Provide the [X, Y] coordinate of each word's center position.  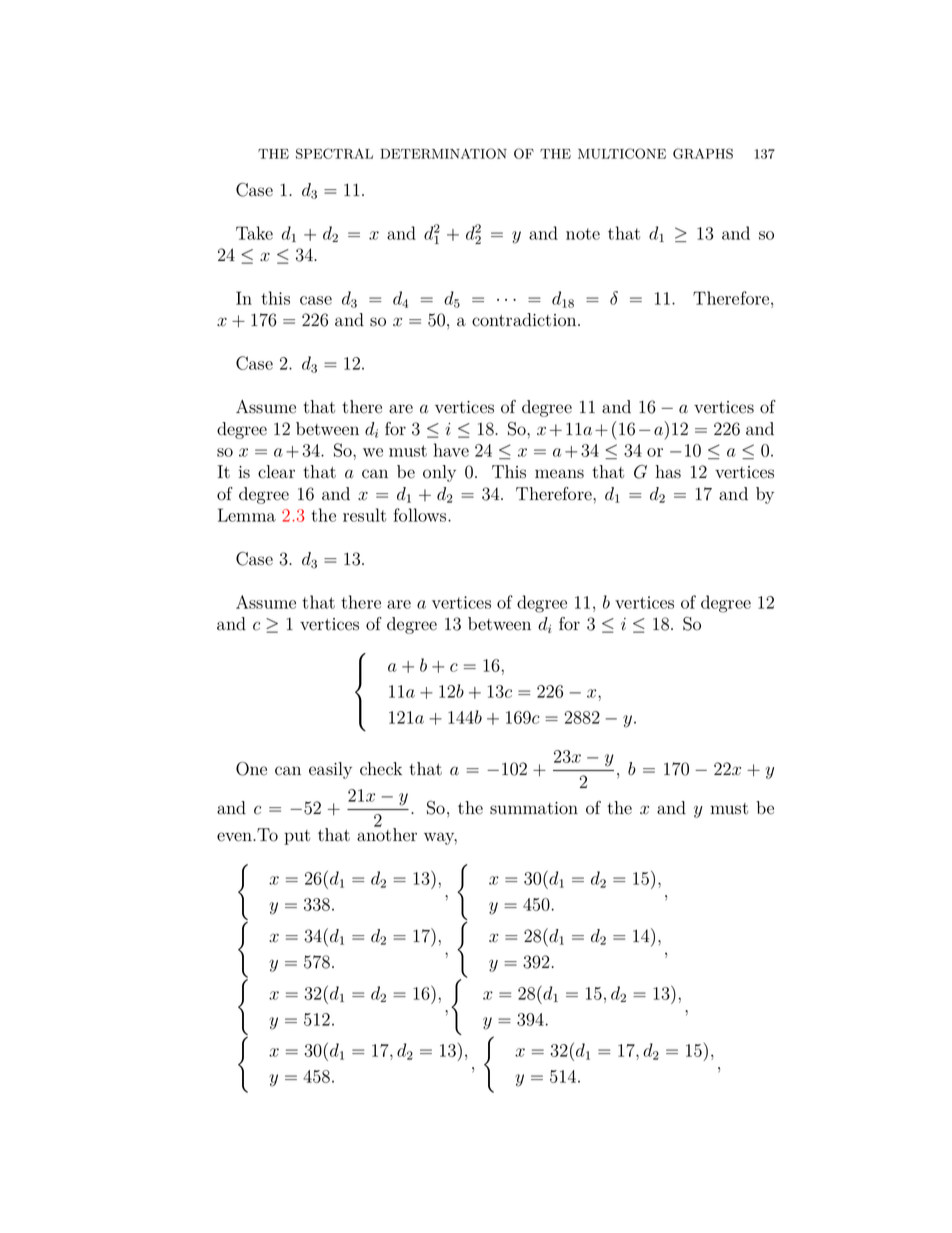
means [559, 474]
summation [534, 808]
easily [330, 770]
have [451, 450]
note [583, 234]
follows [421, 515]
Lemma [247, 515]
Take [254, 233]
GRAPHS [703, 153]
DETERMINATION [443, 153]
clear [276, 472]
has [668, 472]
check [381, 769]
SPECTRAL [334, 153]
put [297, 837]
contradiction [525, 320]
